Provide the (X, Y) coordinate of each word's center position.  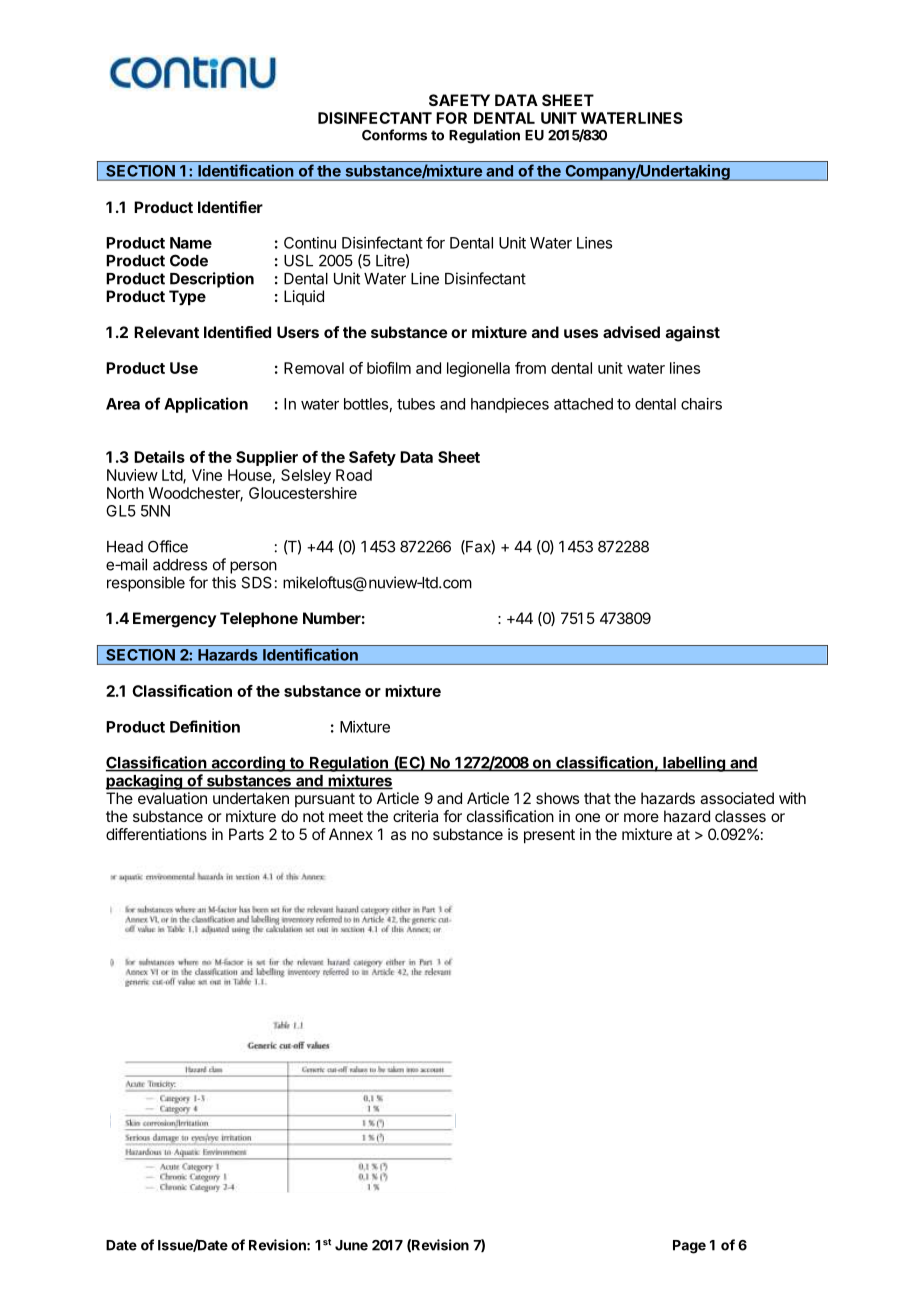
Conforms (394, 135)
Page (689, 1247)
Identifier (230, 207)
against (693, 334)
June (351, 1245)
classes (740, 816)
